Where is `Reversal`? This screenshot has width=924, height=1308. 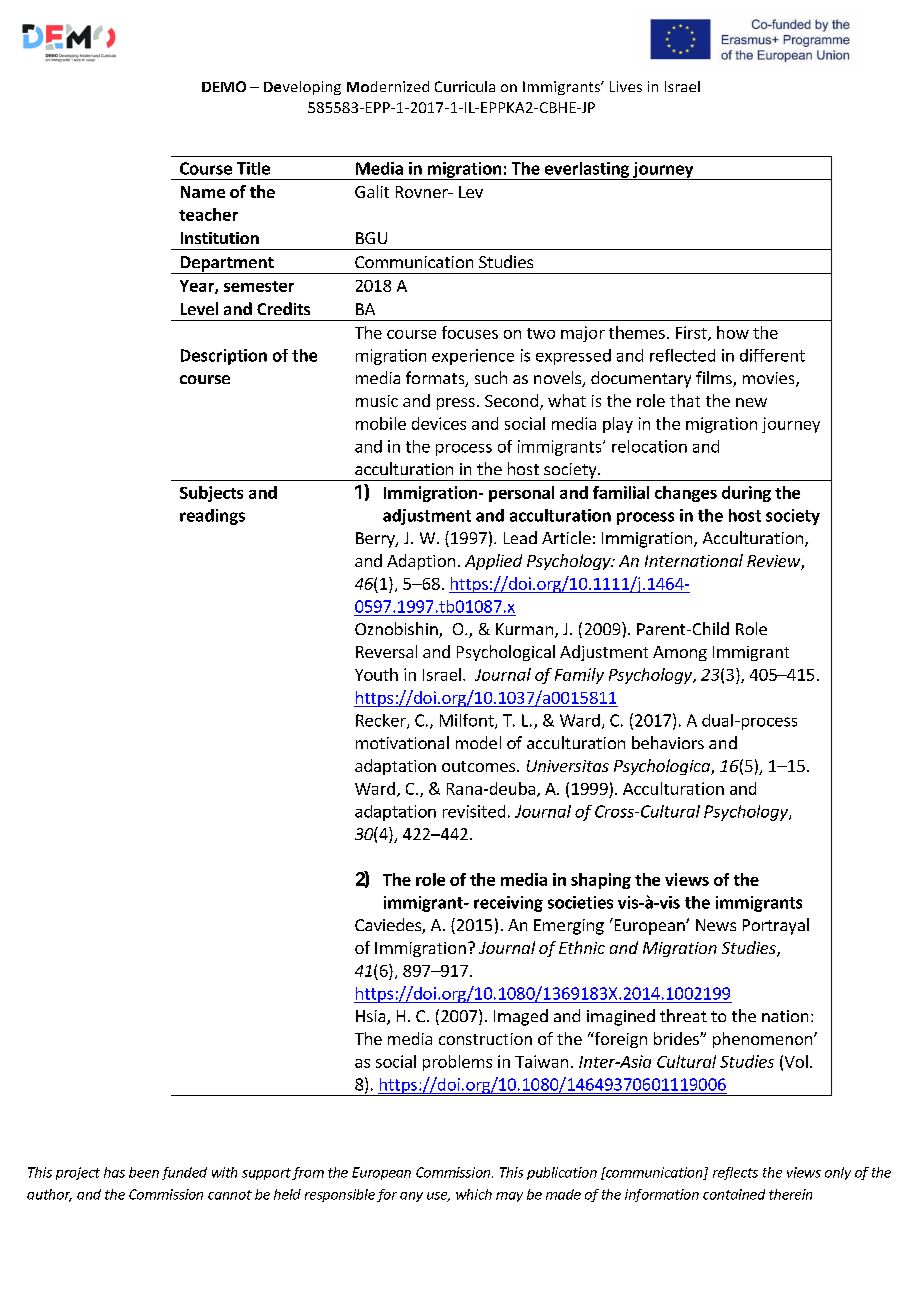
Reversal is located at coordinates (386, 651).
